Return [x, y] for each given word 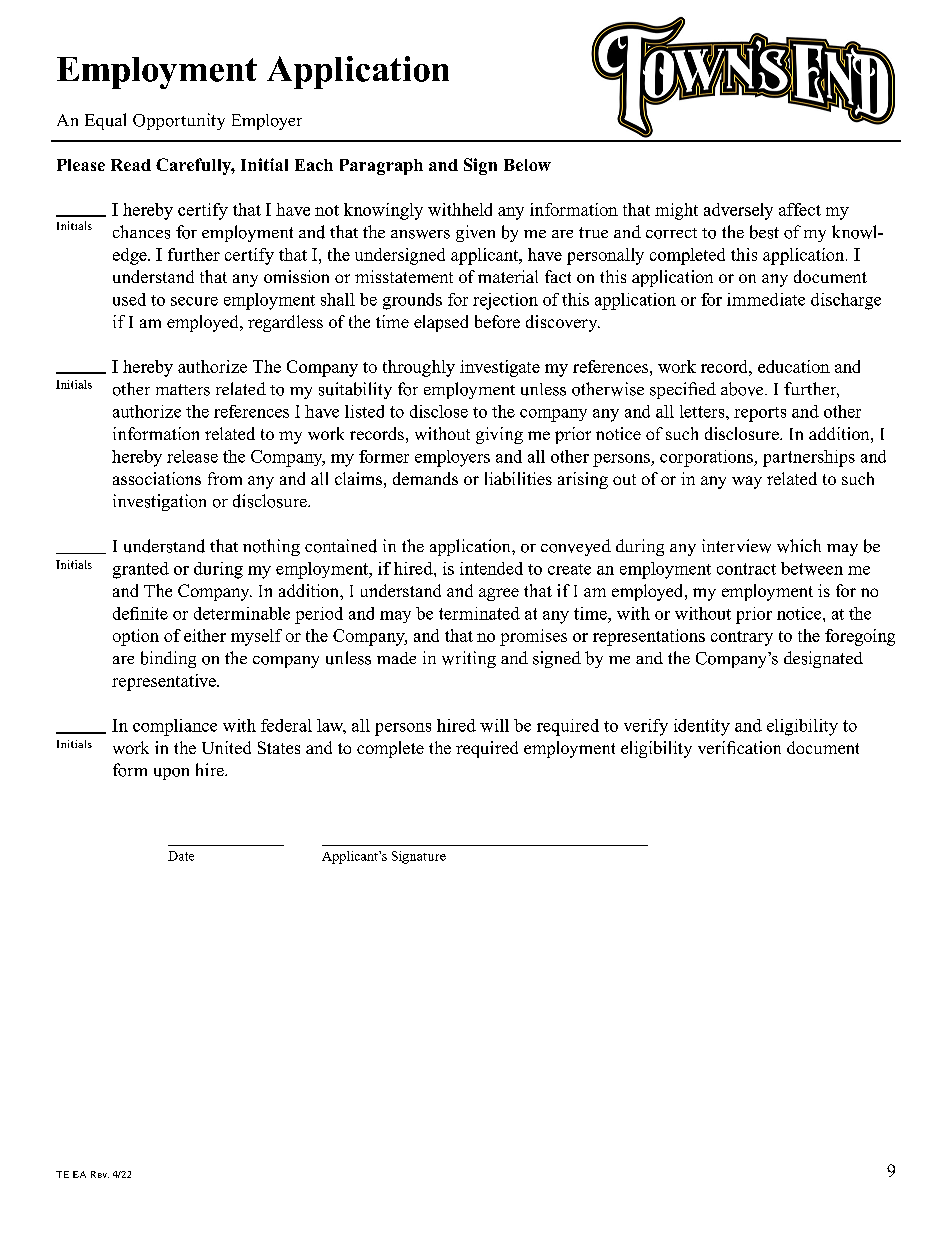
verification [739, 747]
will [494, 725]
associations [157, 478]
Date [181, 856]
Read [131, 165]
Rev [100, 1174]
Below [527, 165]
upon [171, 774]
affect [800, 209]
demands [425, 478]
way [747, 482]
